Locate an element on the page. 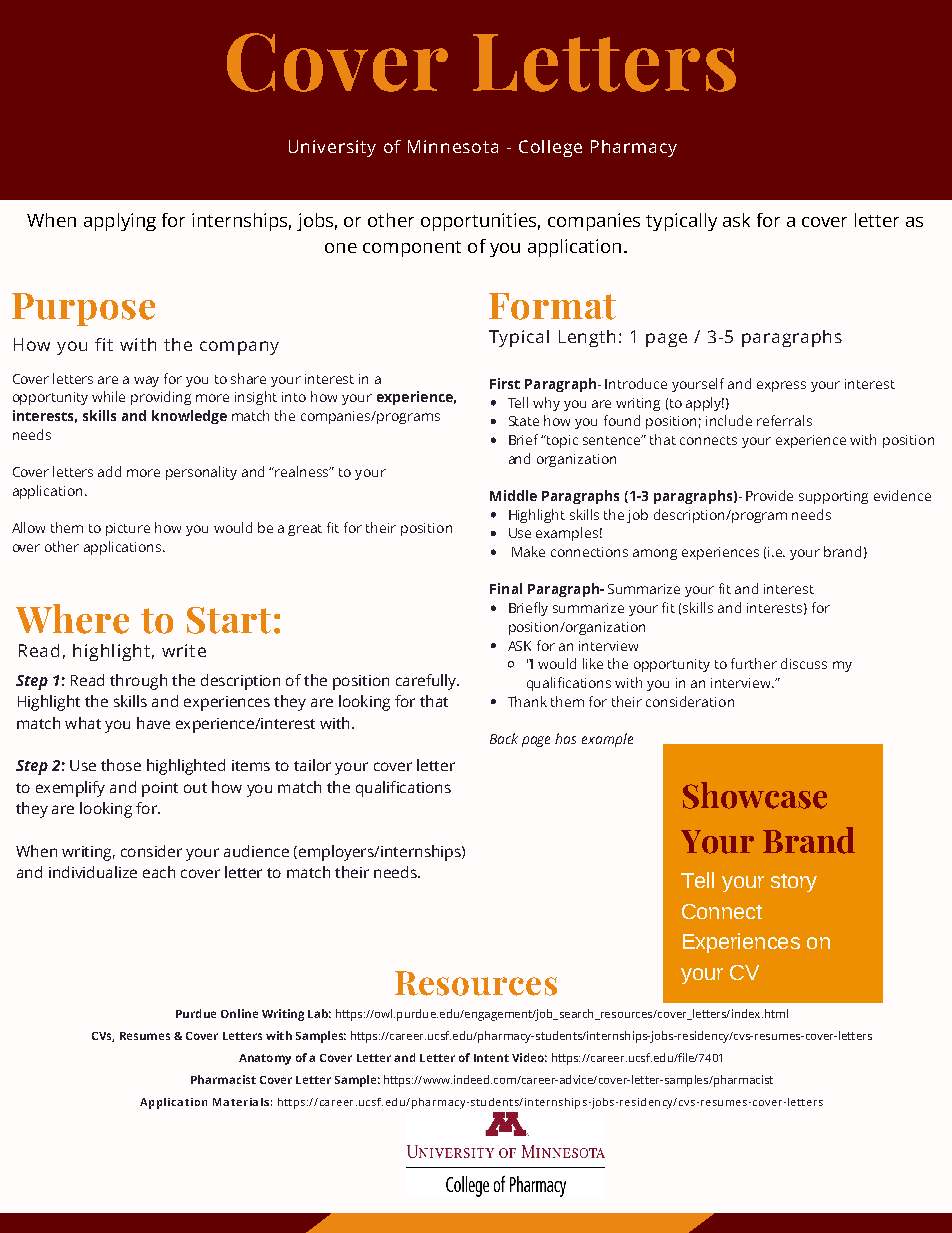  Materials is located at coordinates (241, 1102).
